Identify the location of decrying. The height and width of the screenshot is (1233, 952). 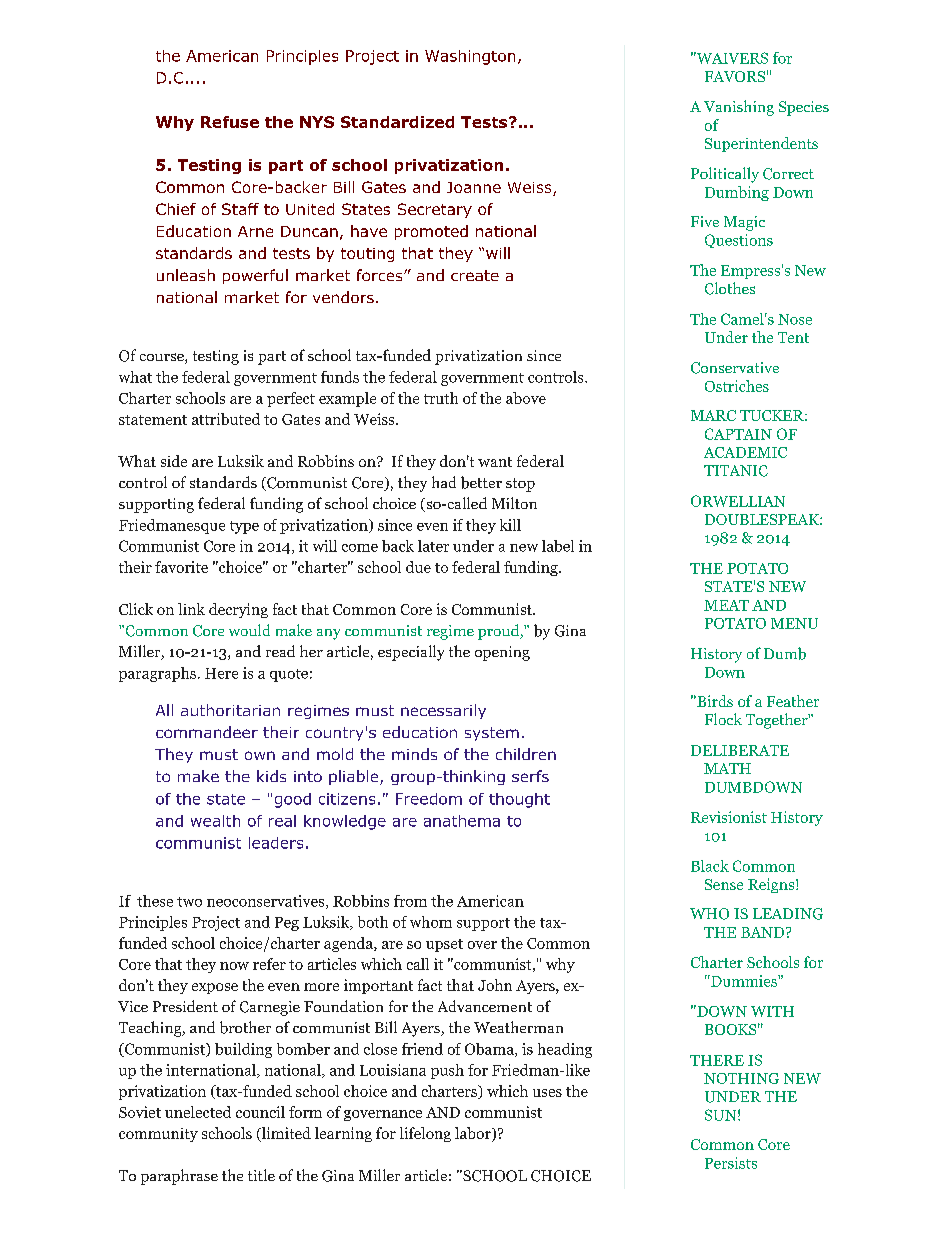
(238, 610).
